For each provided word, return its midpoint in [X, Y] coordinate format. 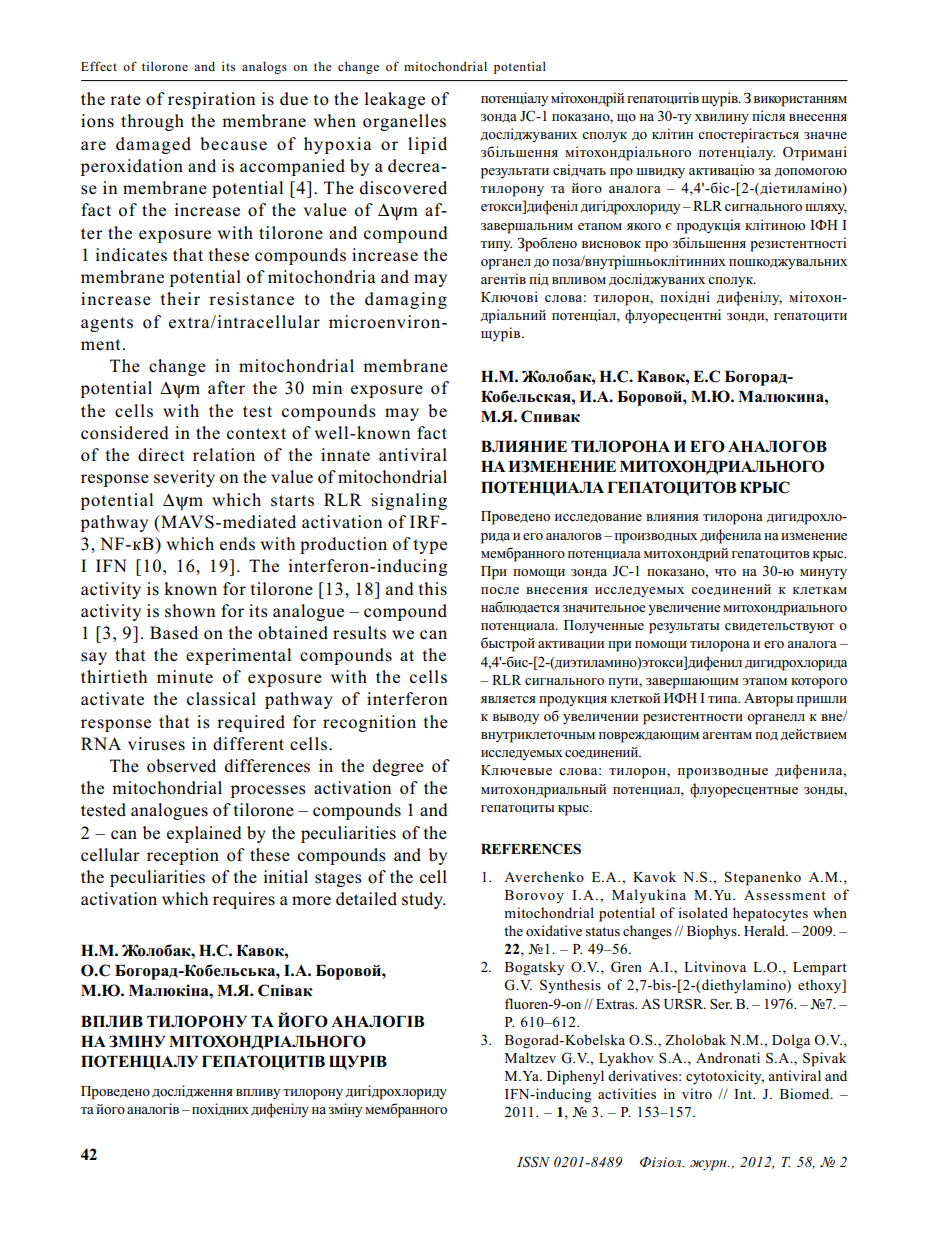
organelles [404, 122]
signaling [409, 501]
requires [244, 900]
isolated [703, 912]
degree [398, 767]
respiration [211, 100]
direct [161, 455]
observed [181, 766]
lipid [427, 145]
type [430, 546]
